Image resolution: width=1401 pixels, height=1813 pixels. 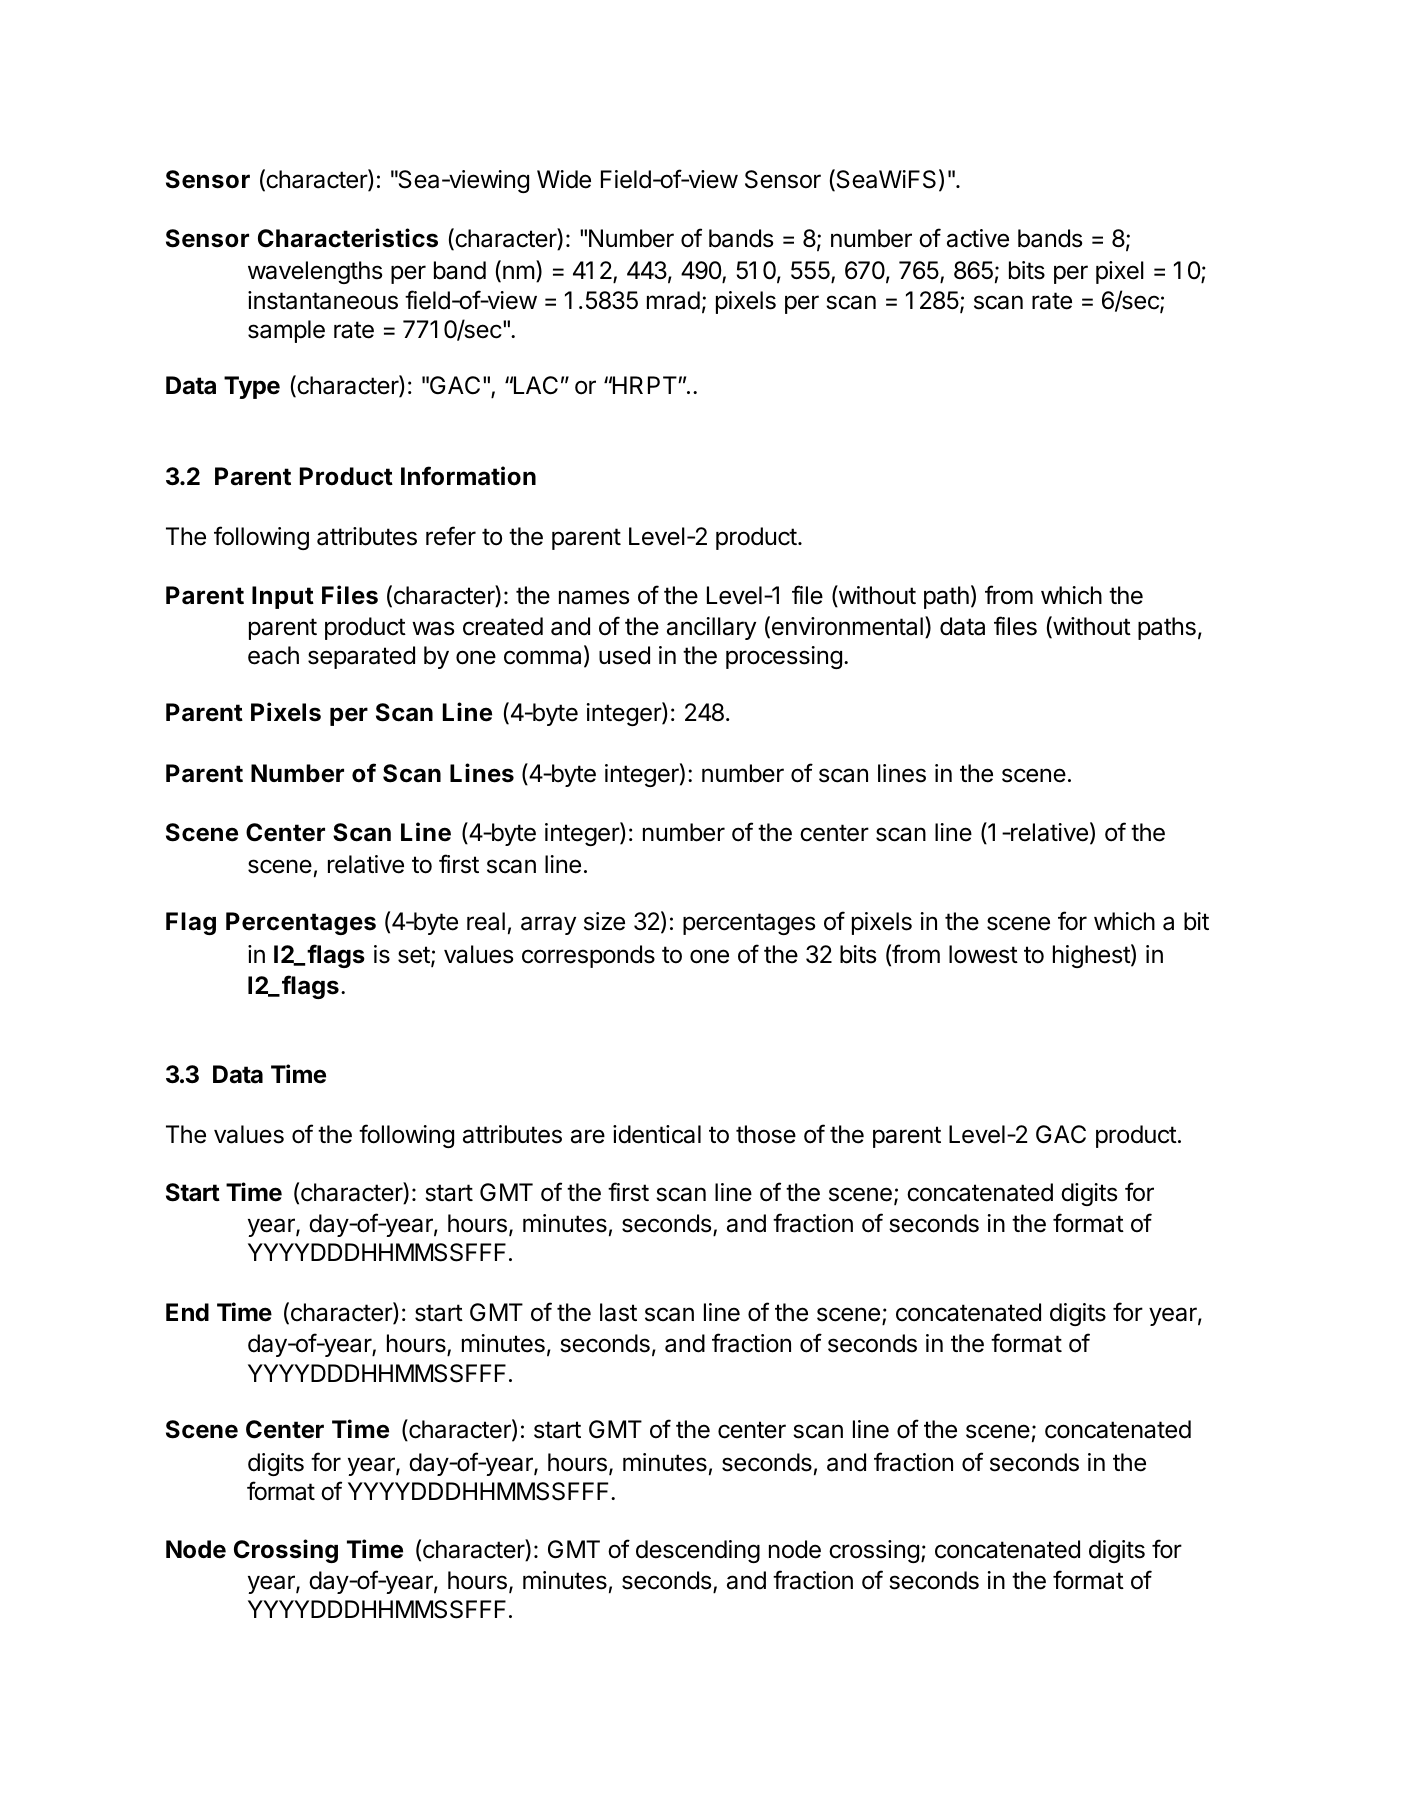 I want to click on wavelengths, so click(x=315, y=272).
